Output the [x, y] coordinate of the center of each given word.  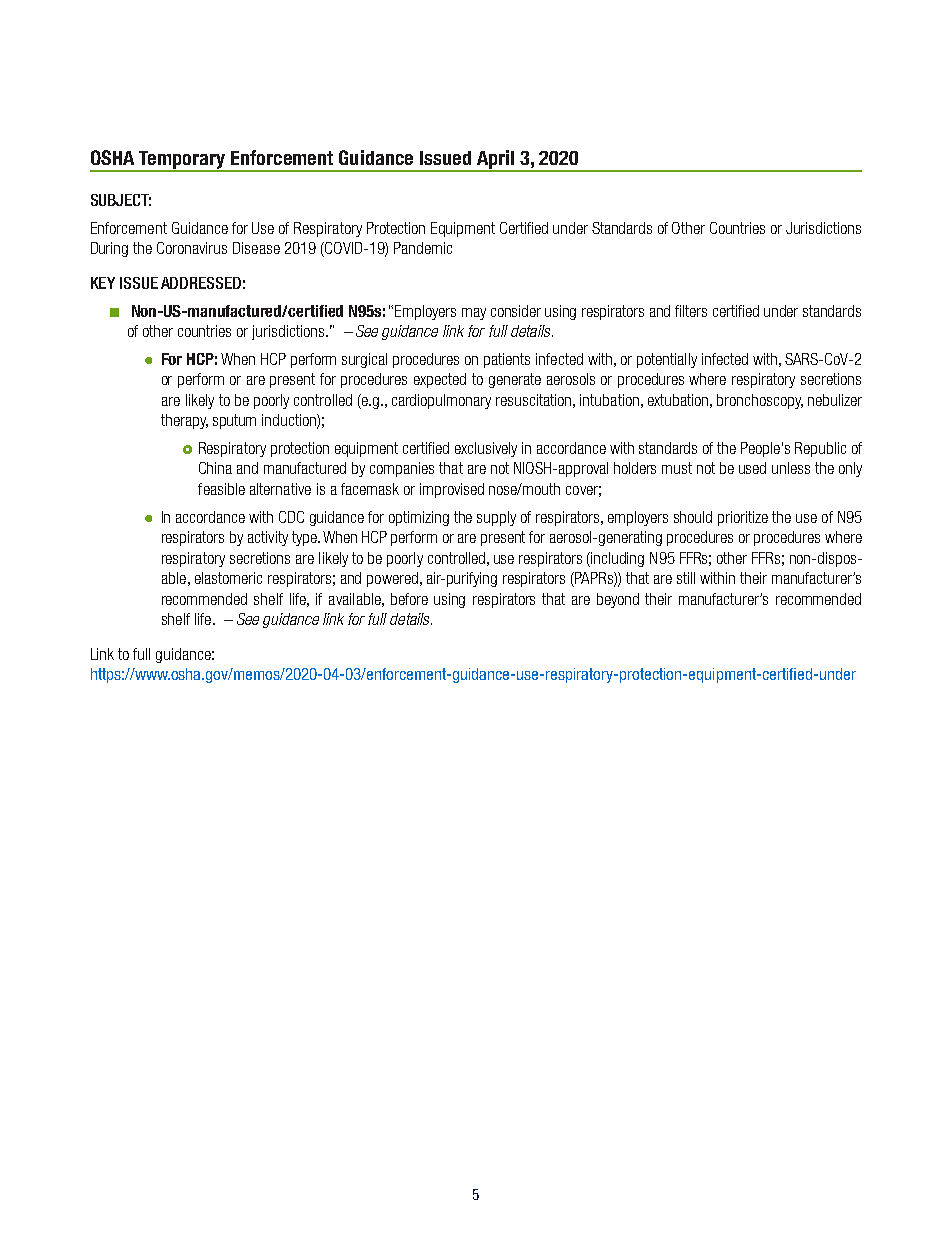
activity [268, 538]
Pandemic [423, 248]
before [409, 599]
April [496, 160]
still [686, 578]
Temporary [182, 161]
